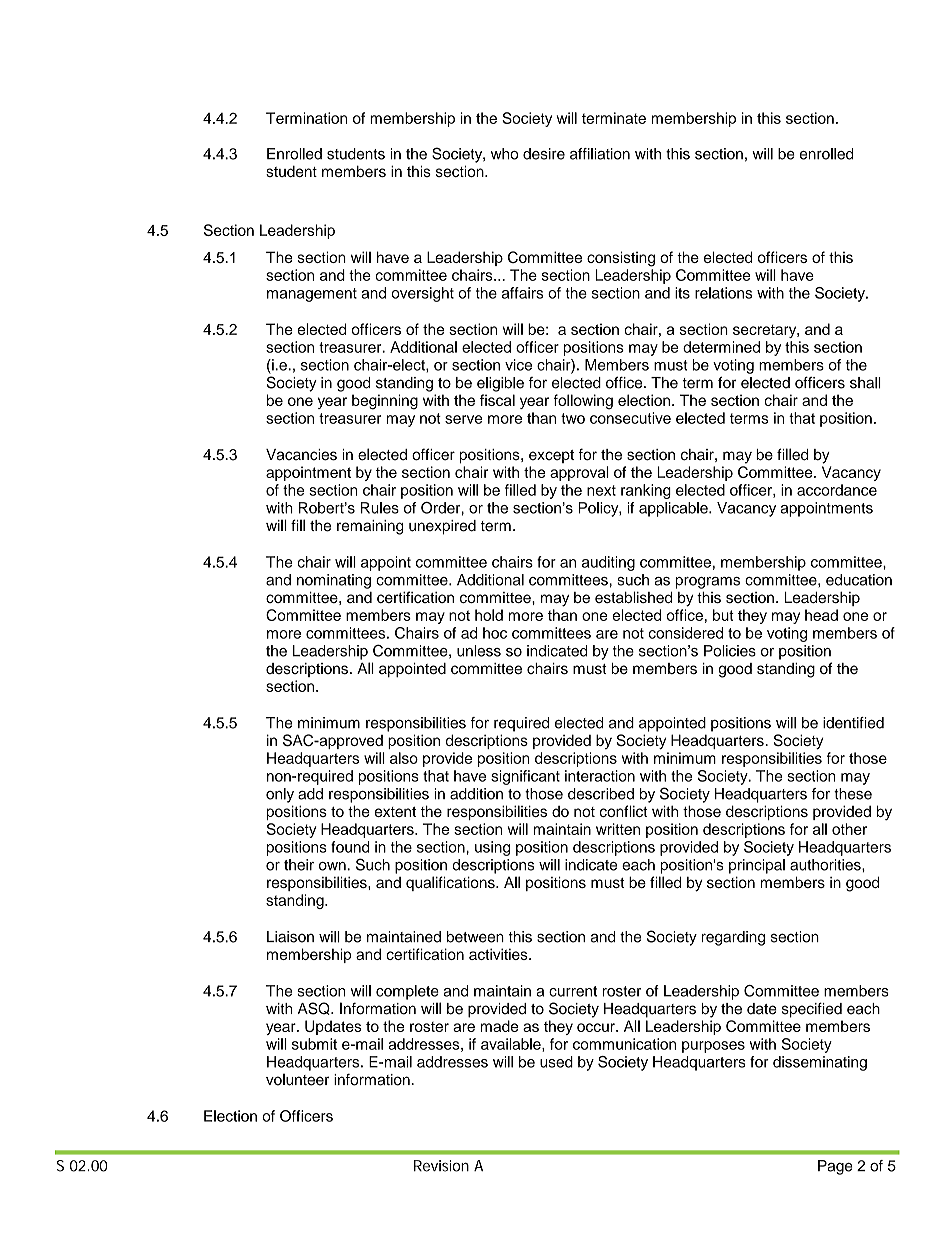 This image has height=1233, width=952. Describe the element at coordinates (495, 633) in the image. I see `hoc` at that location.
